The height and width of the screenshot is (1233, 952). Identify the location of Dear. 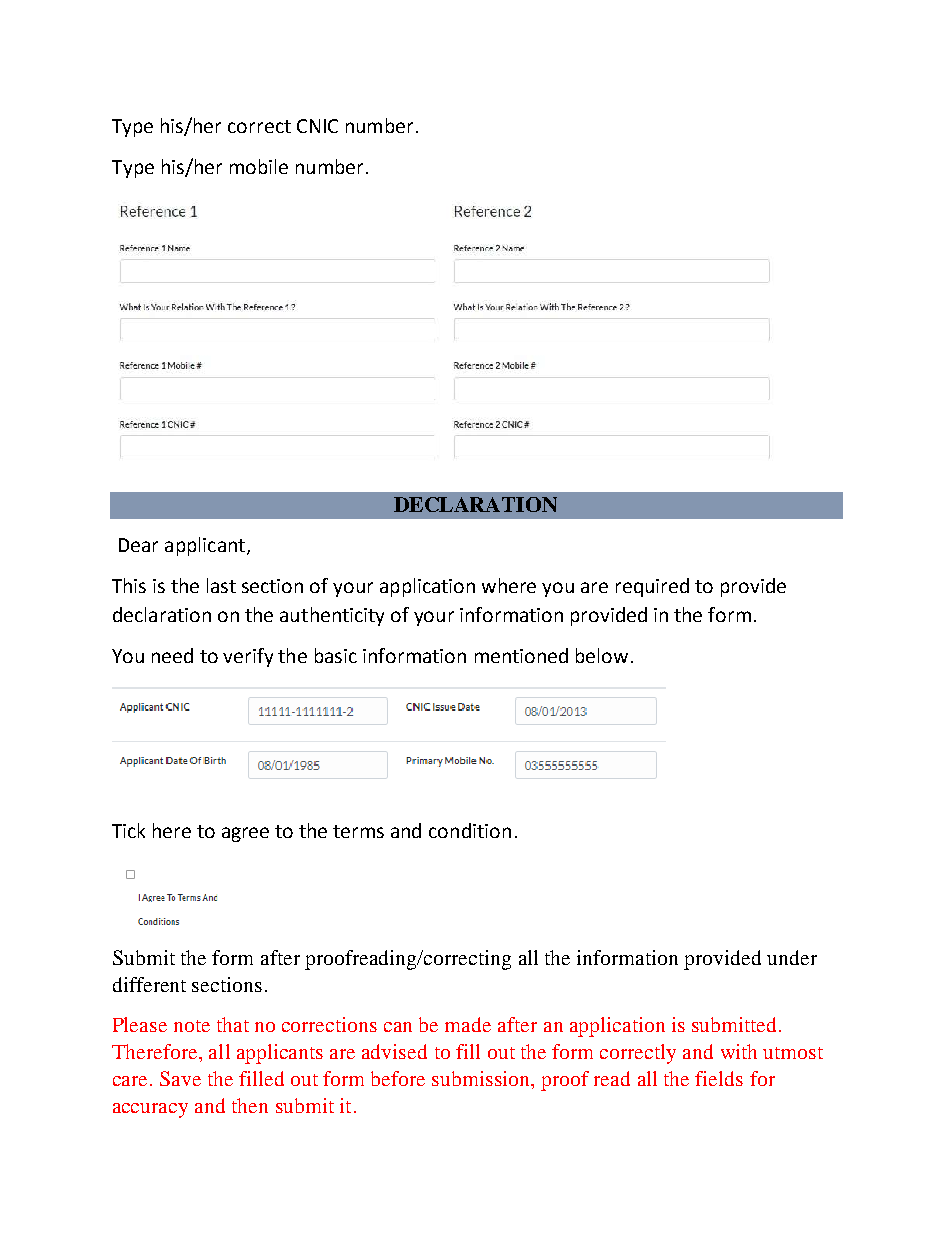
(138, 545).
